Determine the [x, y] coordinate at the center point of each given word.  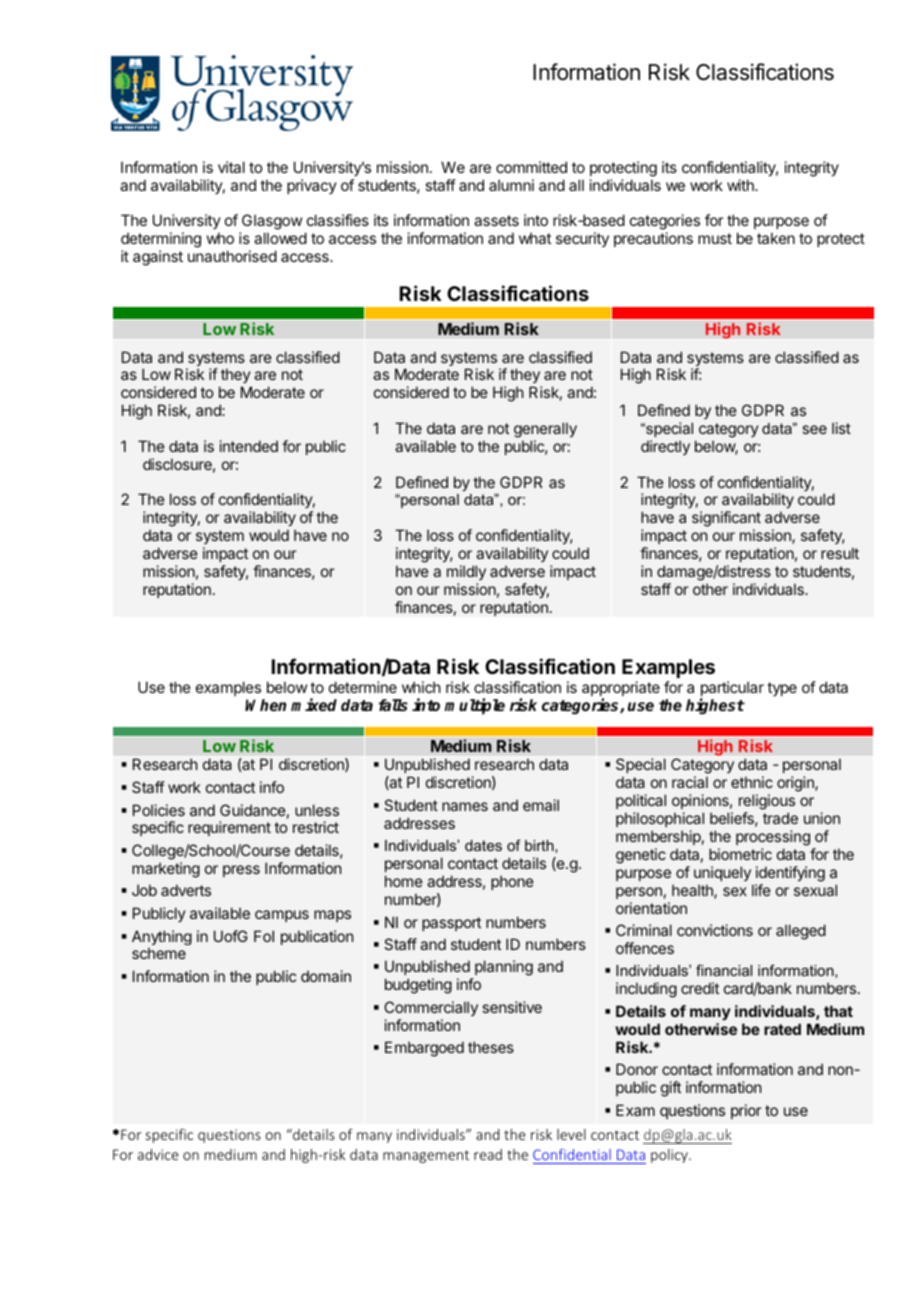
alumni [511, 185]
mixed [314, 704]
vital [231, 167]
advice [158, 1154]
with [741, 185]
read [488, 1154]
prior [746, 1111]
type [782, 689]
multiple [475, 706]
